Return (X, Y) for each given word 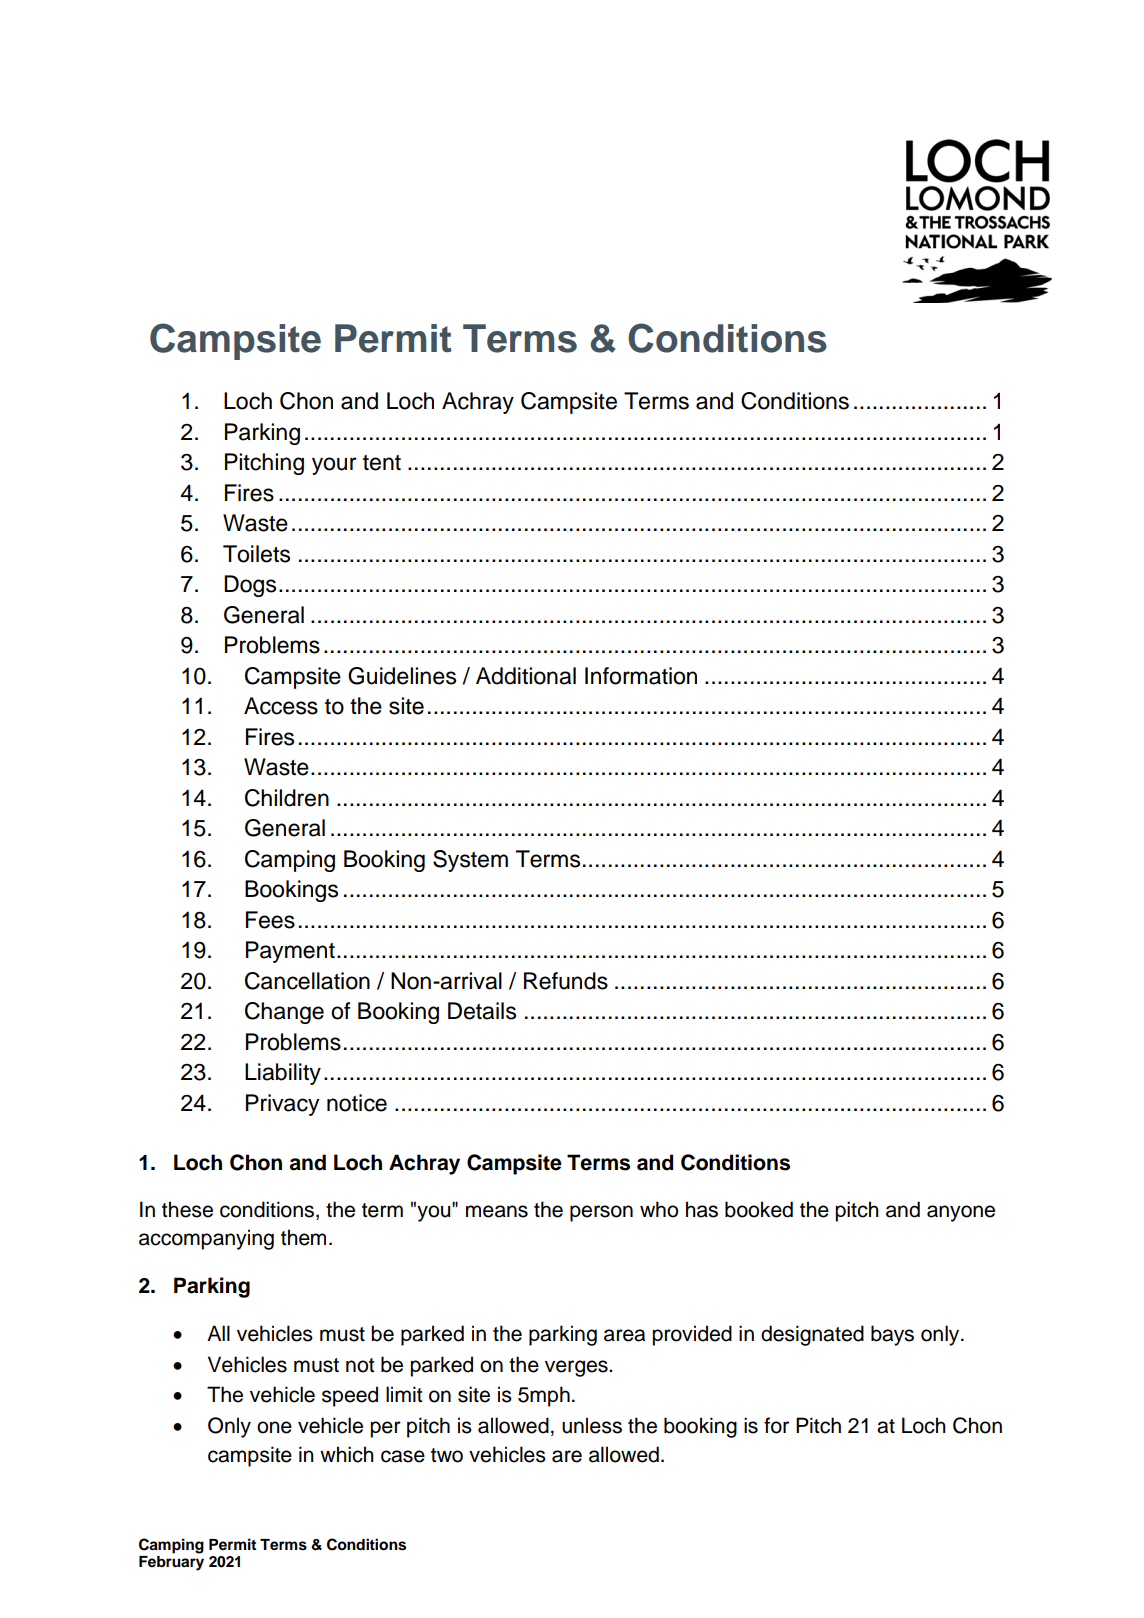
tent (382, 463)
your (334, 466)
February (171, 1563)
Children (287, 798)
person (601, 1213)
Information (641, 676)
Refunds (566, 981)
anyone (961, 1213)
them (303, 1237)
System (470, 861)
